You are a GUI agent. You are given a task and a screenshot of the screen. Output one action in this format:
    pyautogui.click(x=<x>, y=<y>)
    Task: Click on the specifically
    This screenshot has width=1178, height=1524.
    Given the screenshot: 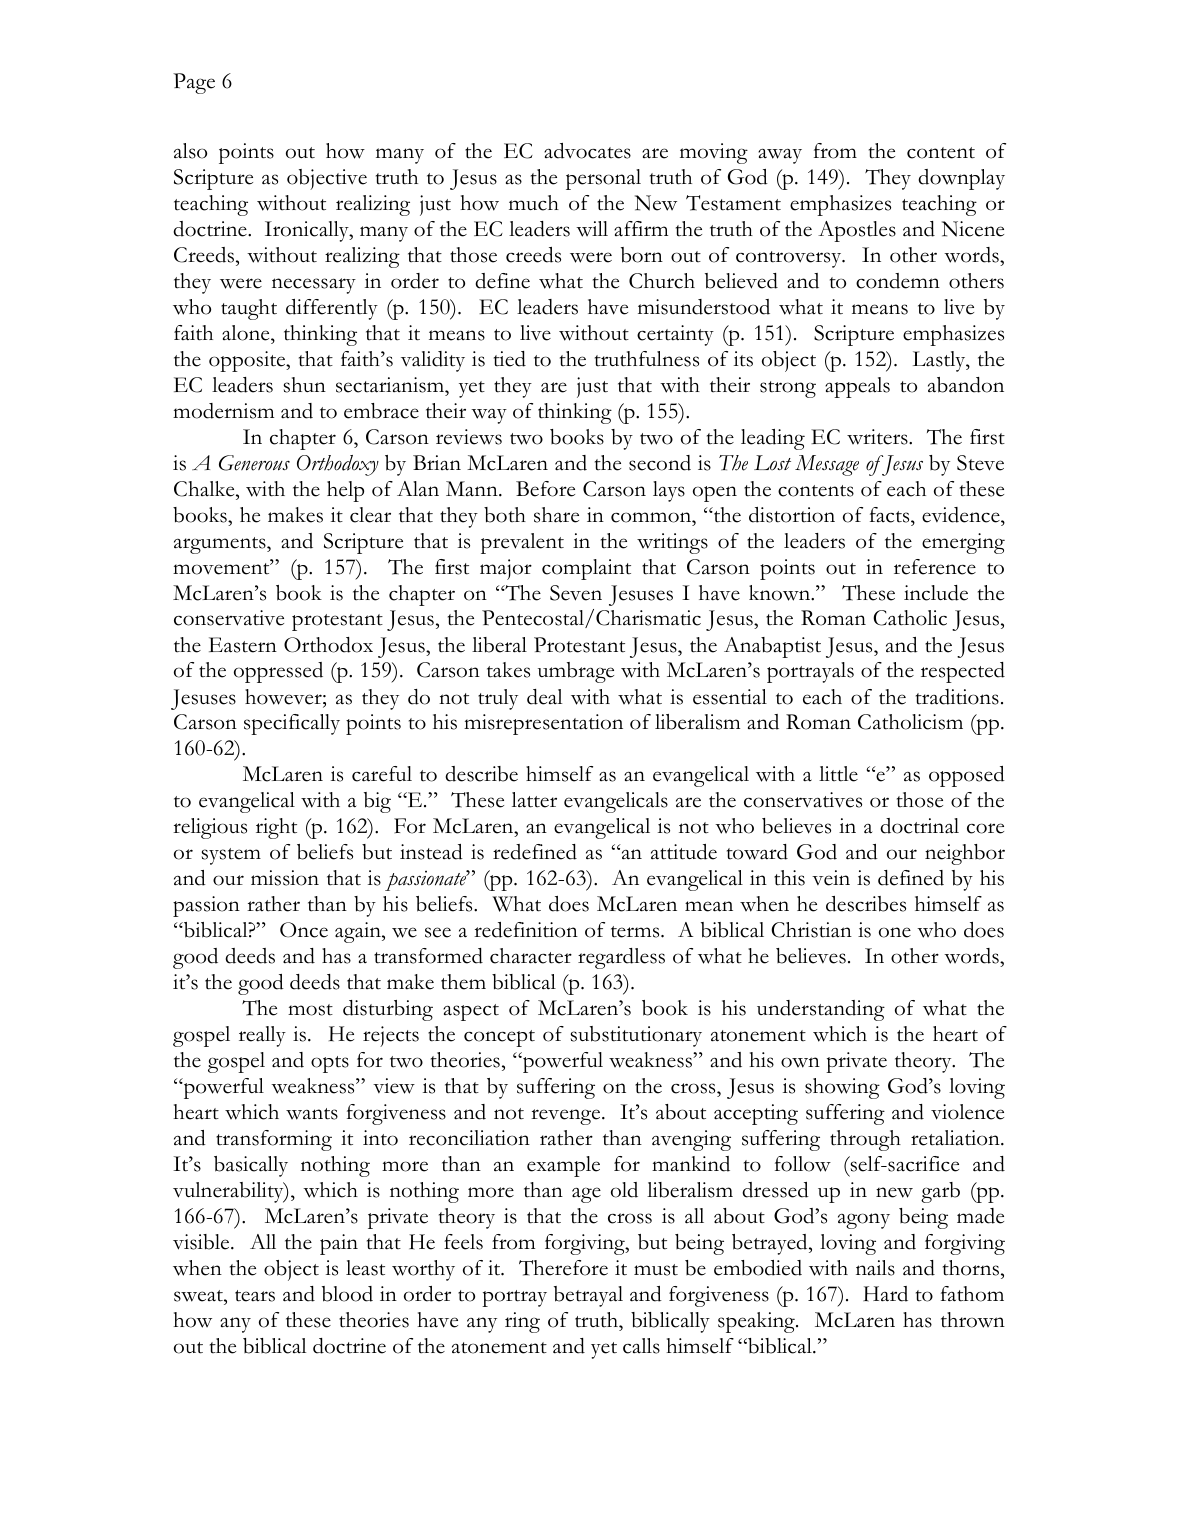 What is the action you would take?
    pyautogui.click(x=292, y=724)
